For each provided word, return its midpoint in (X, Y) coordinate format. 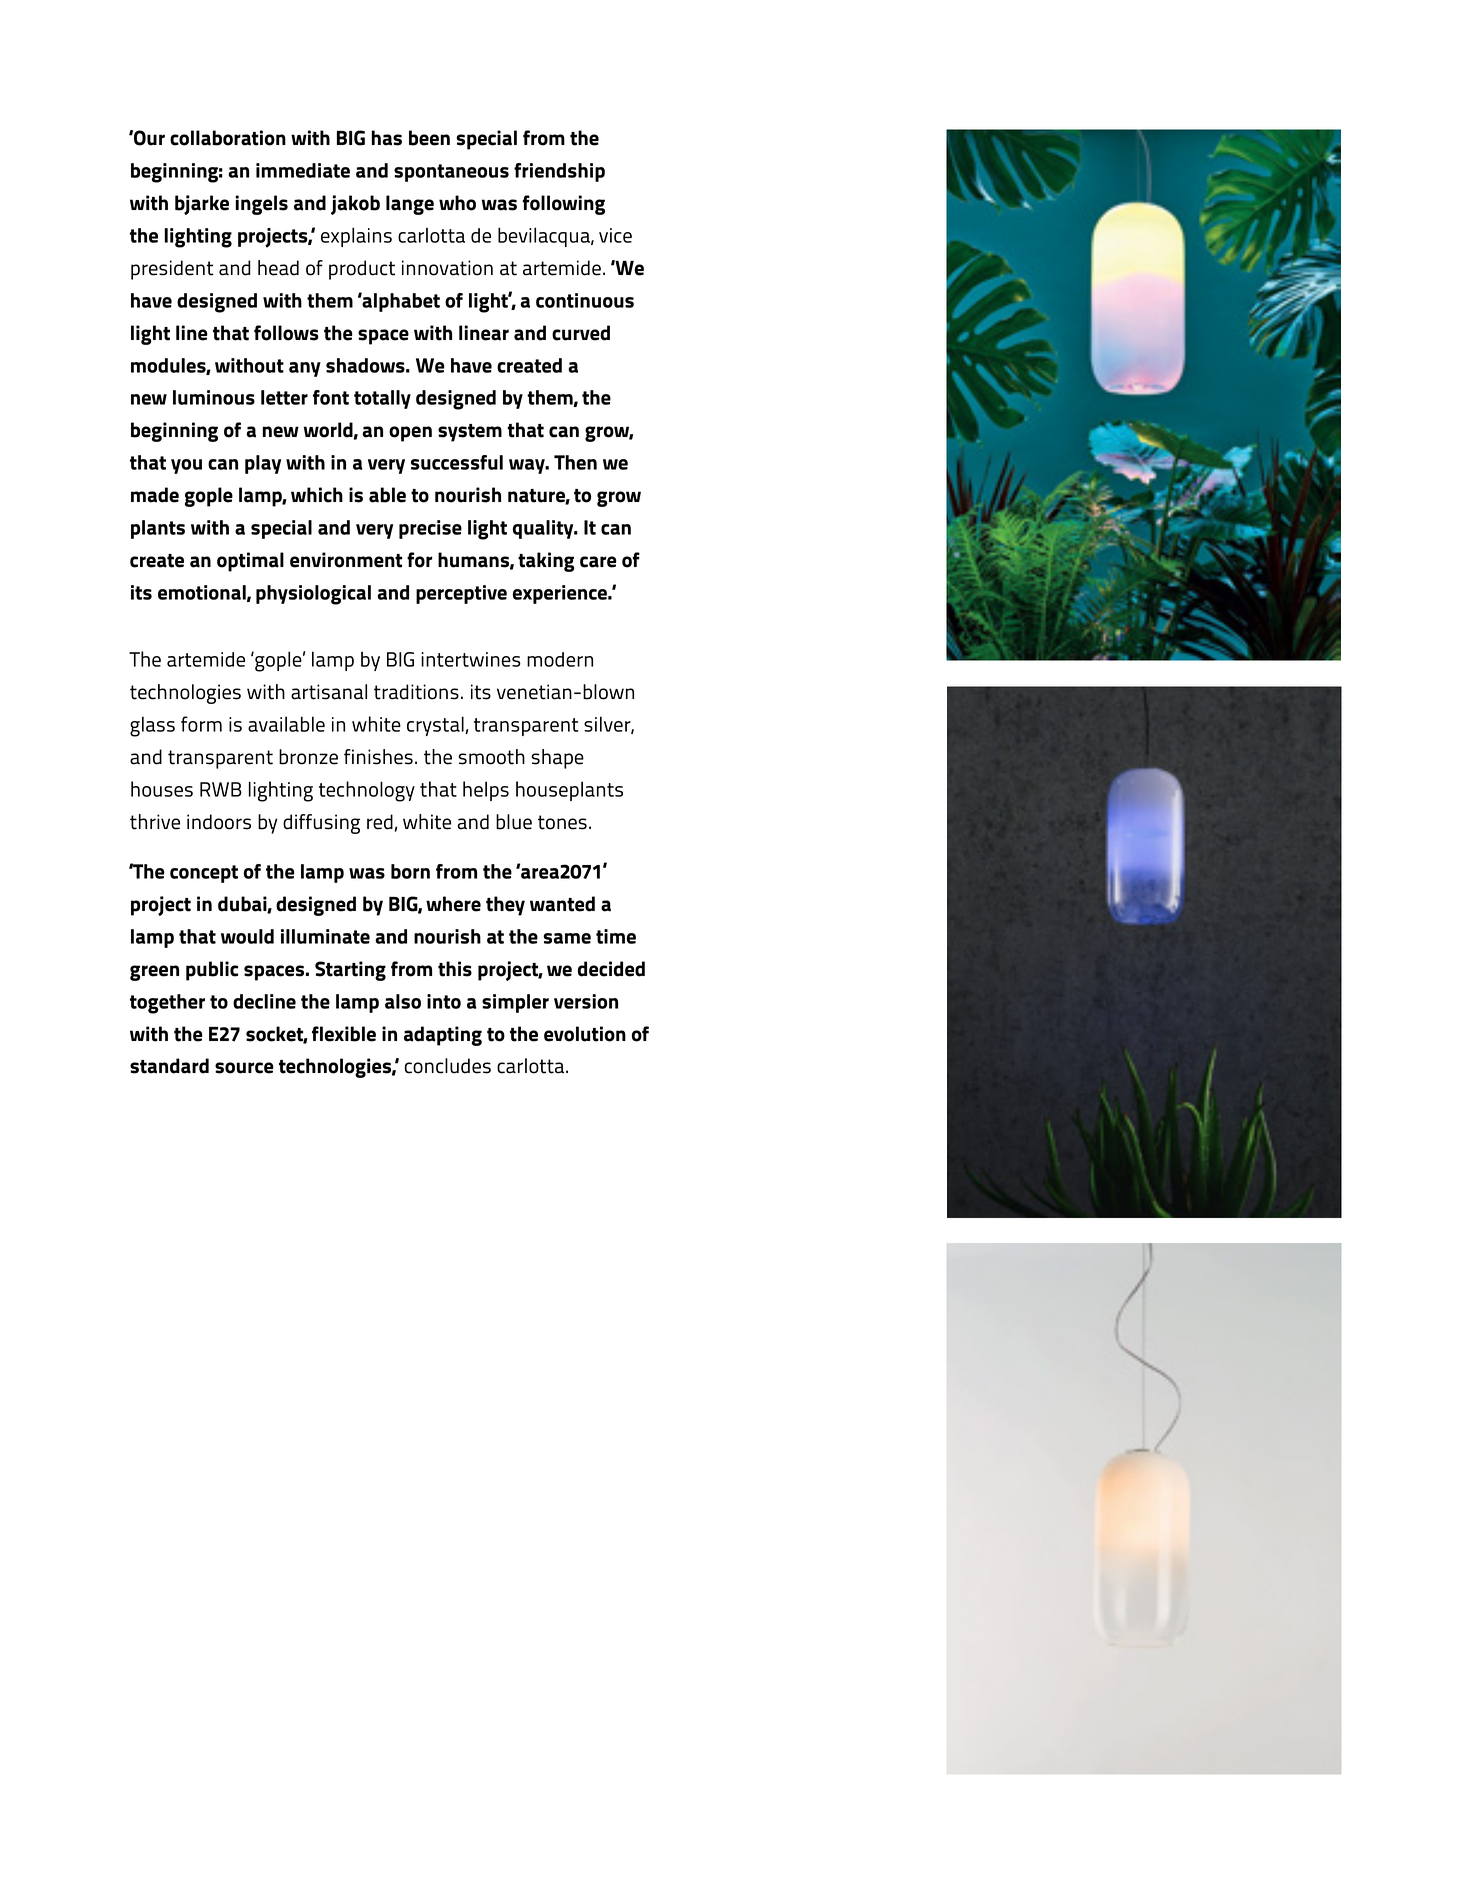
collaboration (228, 138)
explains (356, 237)
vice (615, 235)
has (386, 138)
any (305, 369)
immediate (303, 170)
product (362, 270)
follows (286, 333)
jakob (355, 205)
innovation (447, 268)
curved (581, 333)
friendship (559, 172)
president (172, 270)
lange (410, 205)
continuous (585, 300)
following (563, 205)
